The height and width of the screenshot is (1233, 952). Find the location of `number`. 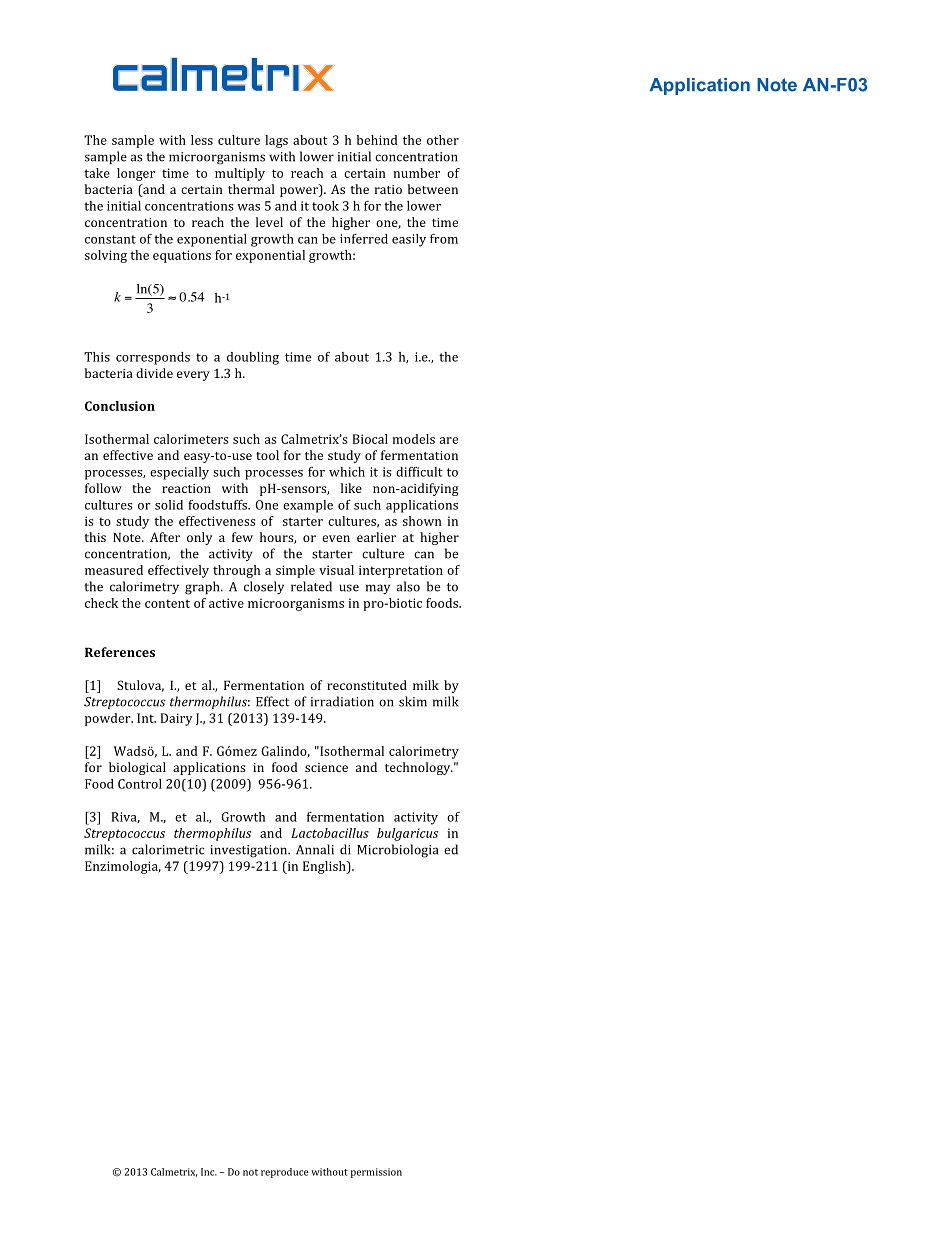

number is located at coordinates (417, 173).
